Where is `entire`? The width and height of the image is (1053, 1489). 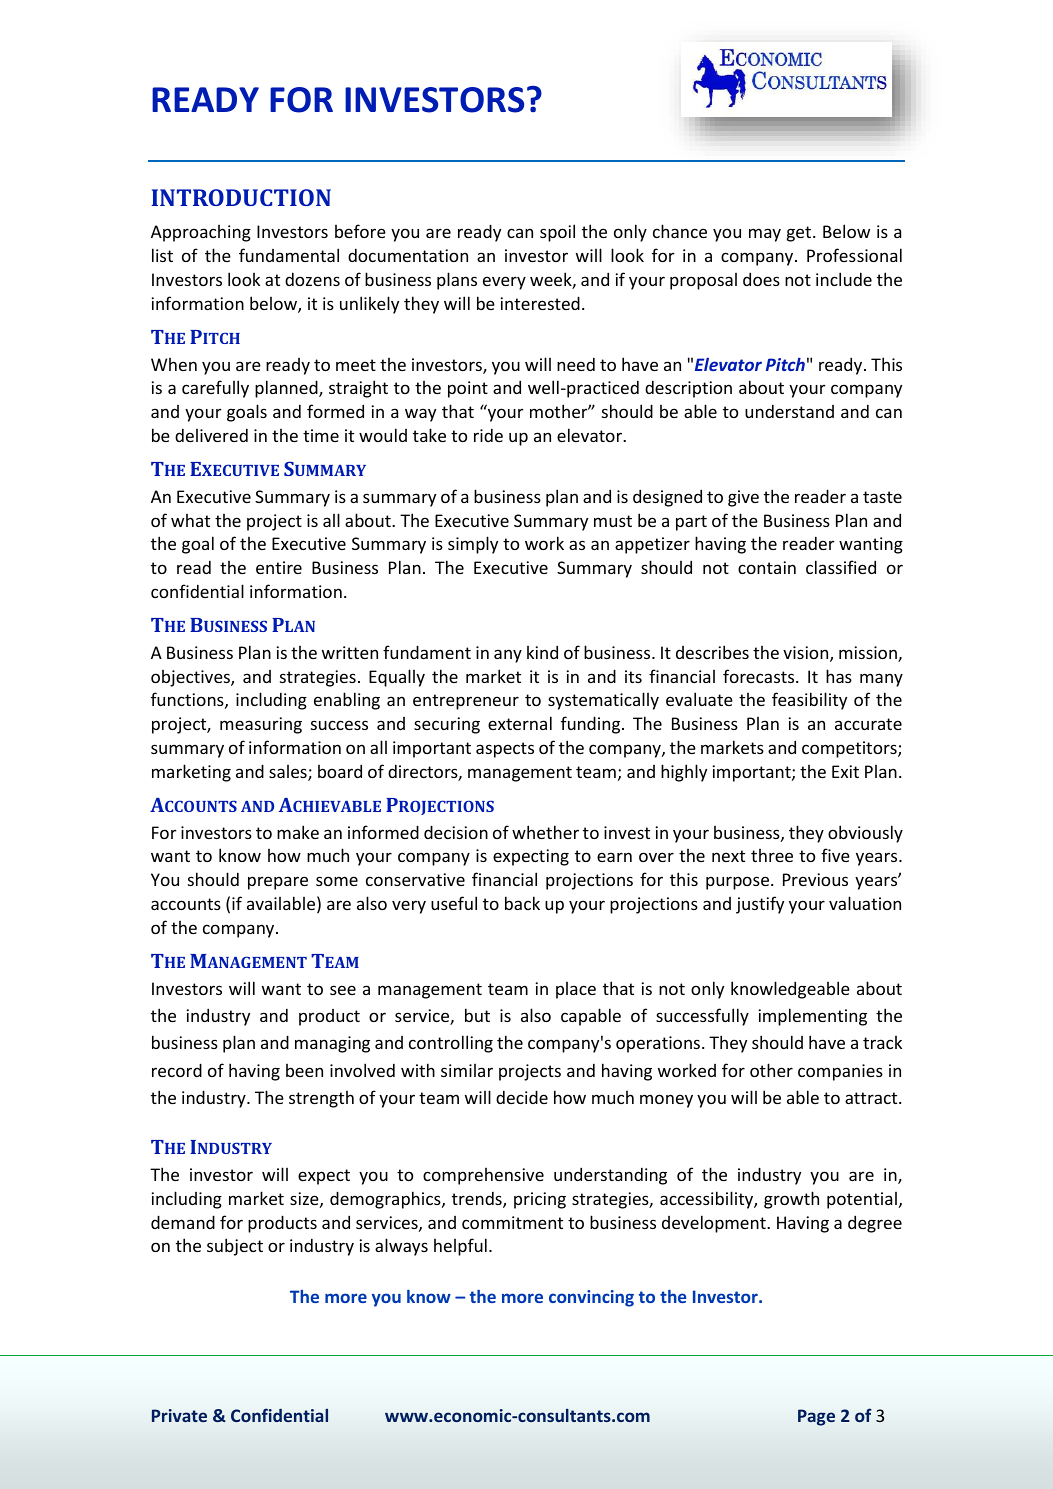 entire is located at coordinates (279, 567).
